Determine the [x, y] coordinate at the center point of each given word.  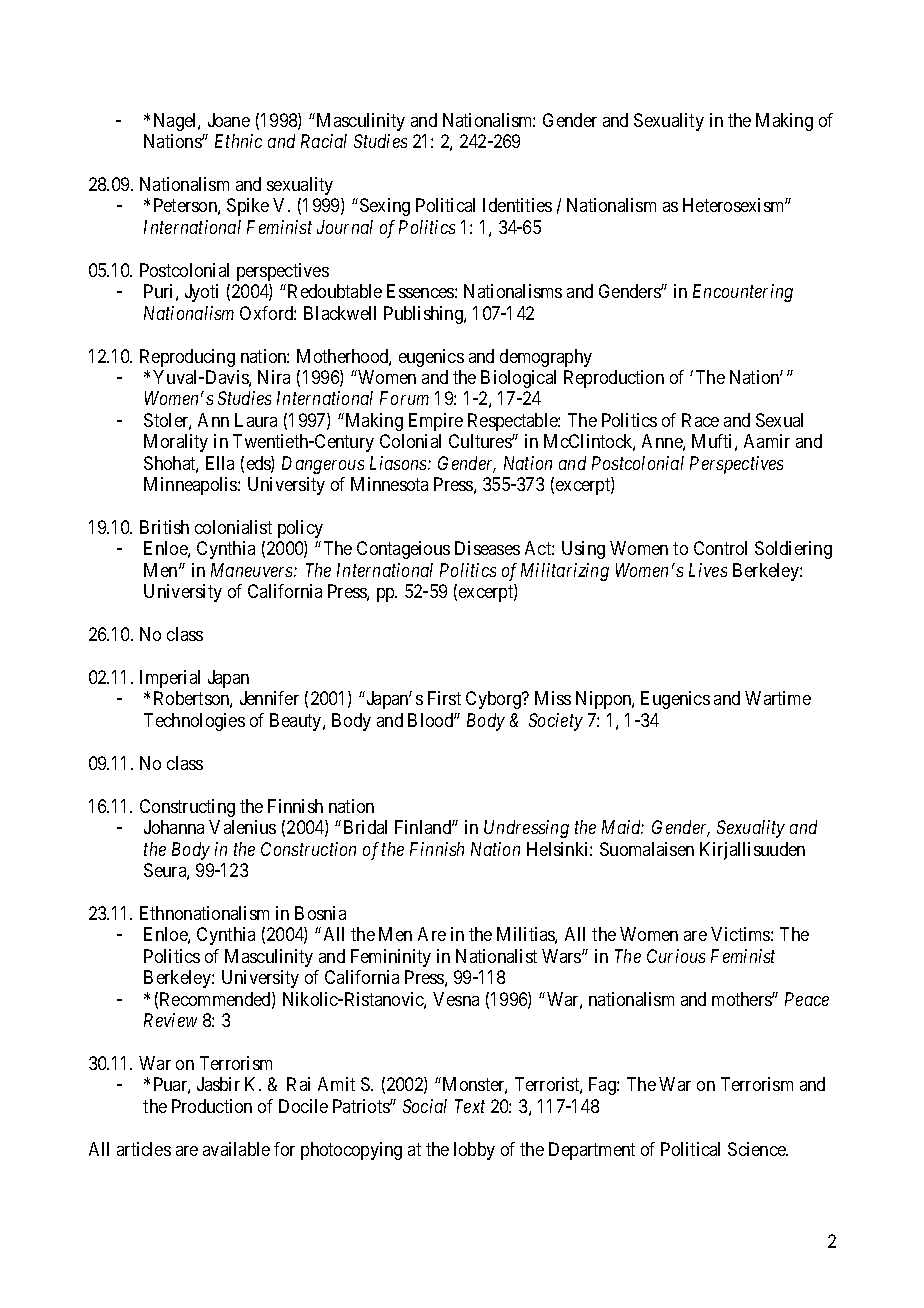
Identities [517, 205]
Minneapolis [191, 486]
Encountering [743, 293]
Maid [623, 827]
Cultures [481, 441]
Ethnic [238, 141]
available [236, 1149]
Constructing [187, 808]
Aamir [767, 441]
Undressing [526, 829]
